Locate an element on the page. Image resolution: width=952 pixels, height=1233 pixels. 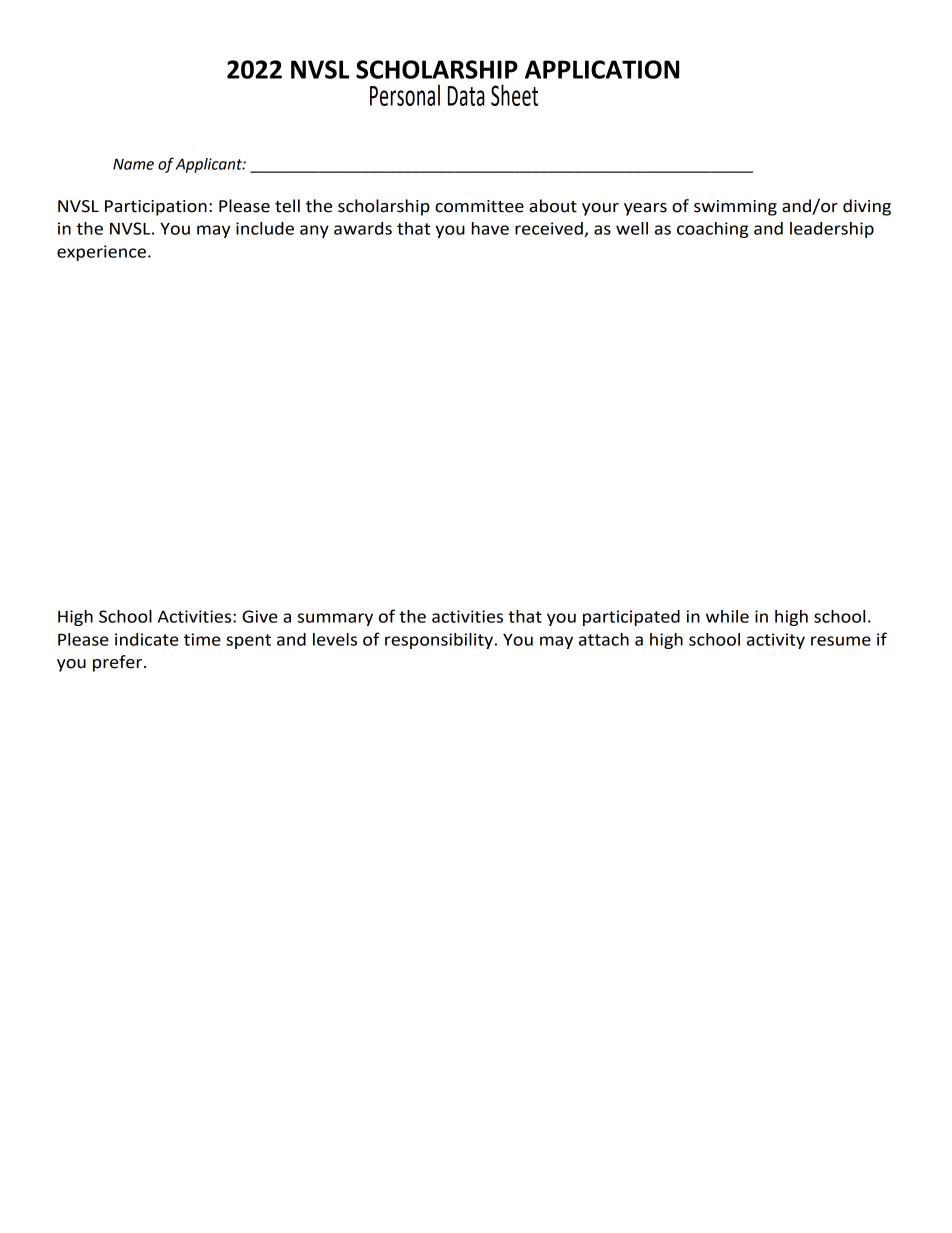
while is located at coordinates (727, 616).
